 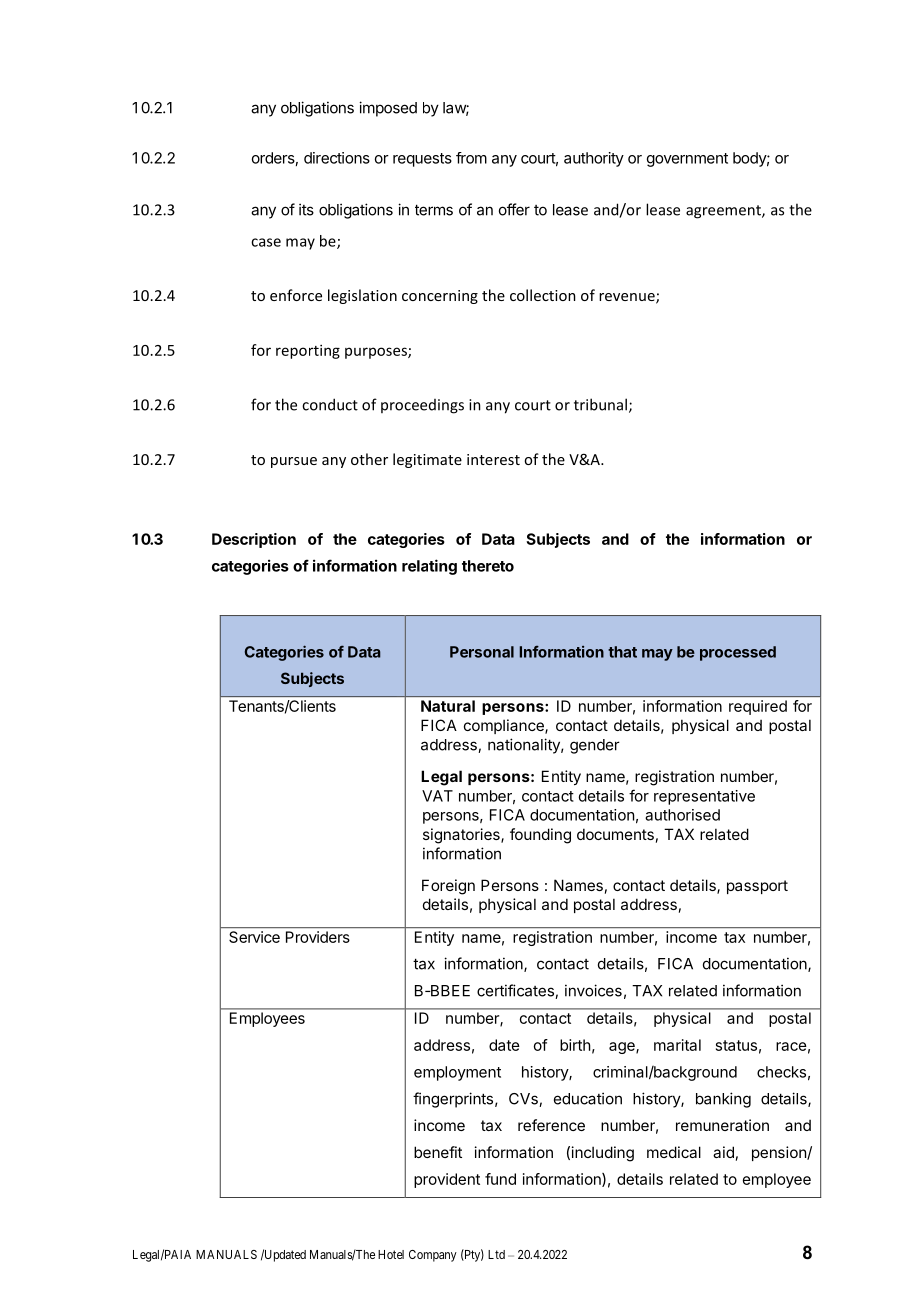 What do you see at coordinates (593, 990) in the page?
I see `invoices` at bounding box center [593, 990].
